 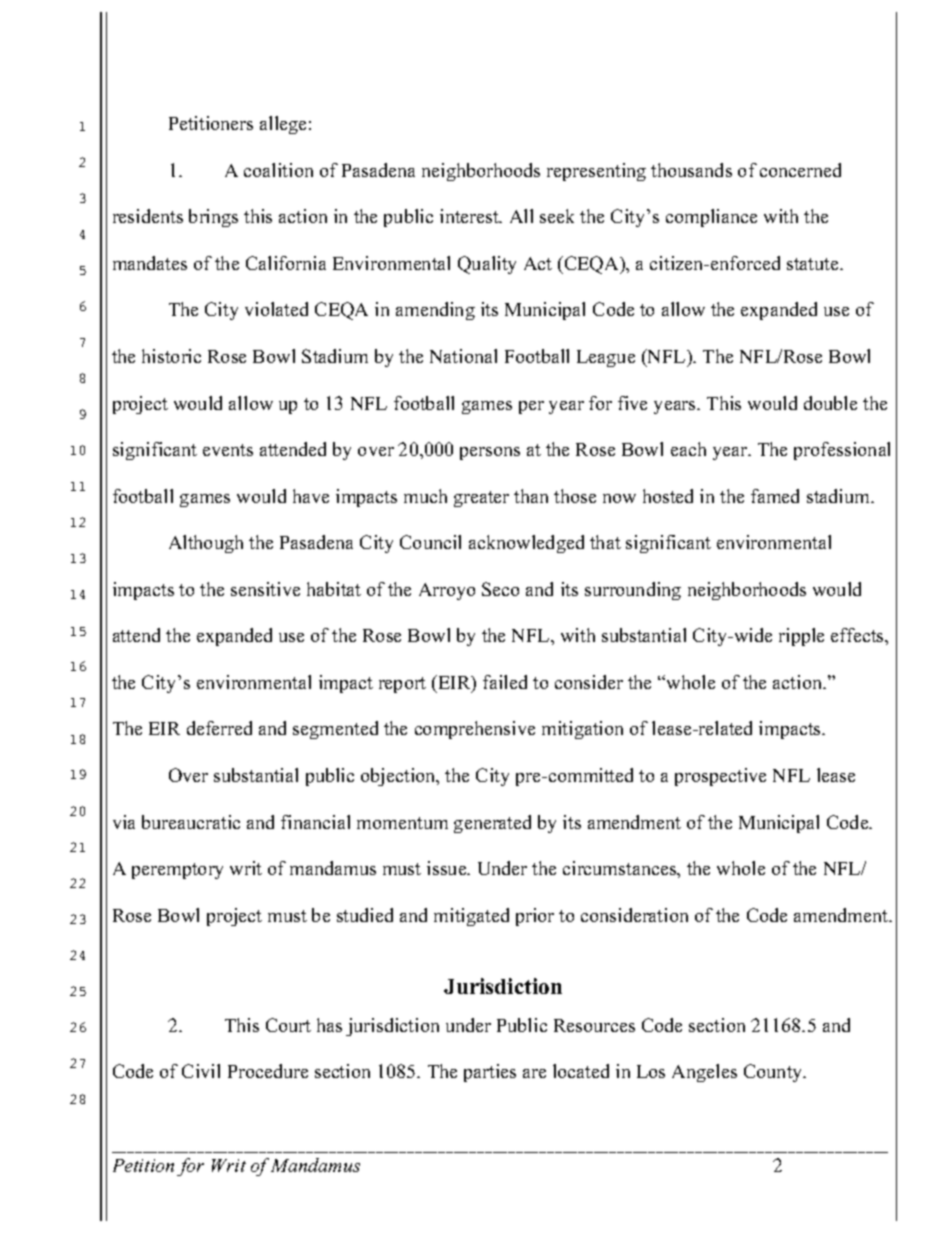 I want to click on Arroyo, so click(x=447, y=591).
